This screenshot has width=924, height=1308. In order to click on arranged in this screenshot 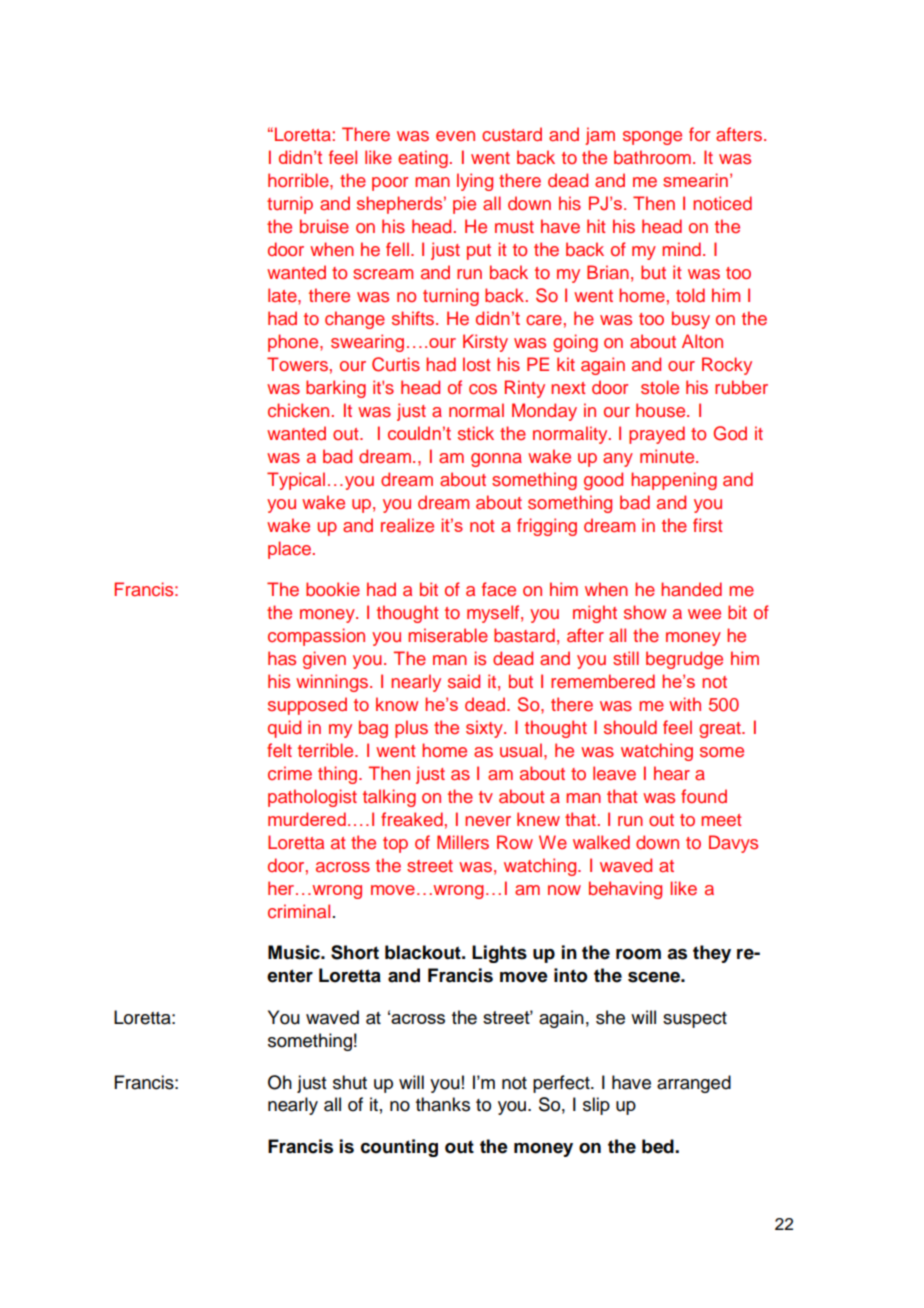, I will do `click(694, 1084)`.
